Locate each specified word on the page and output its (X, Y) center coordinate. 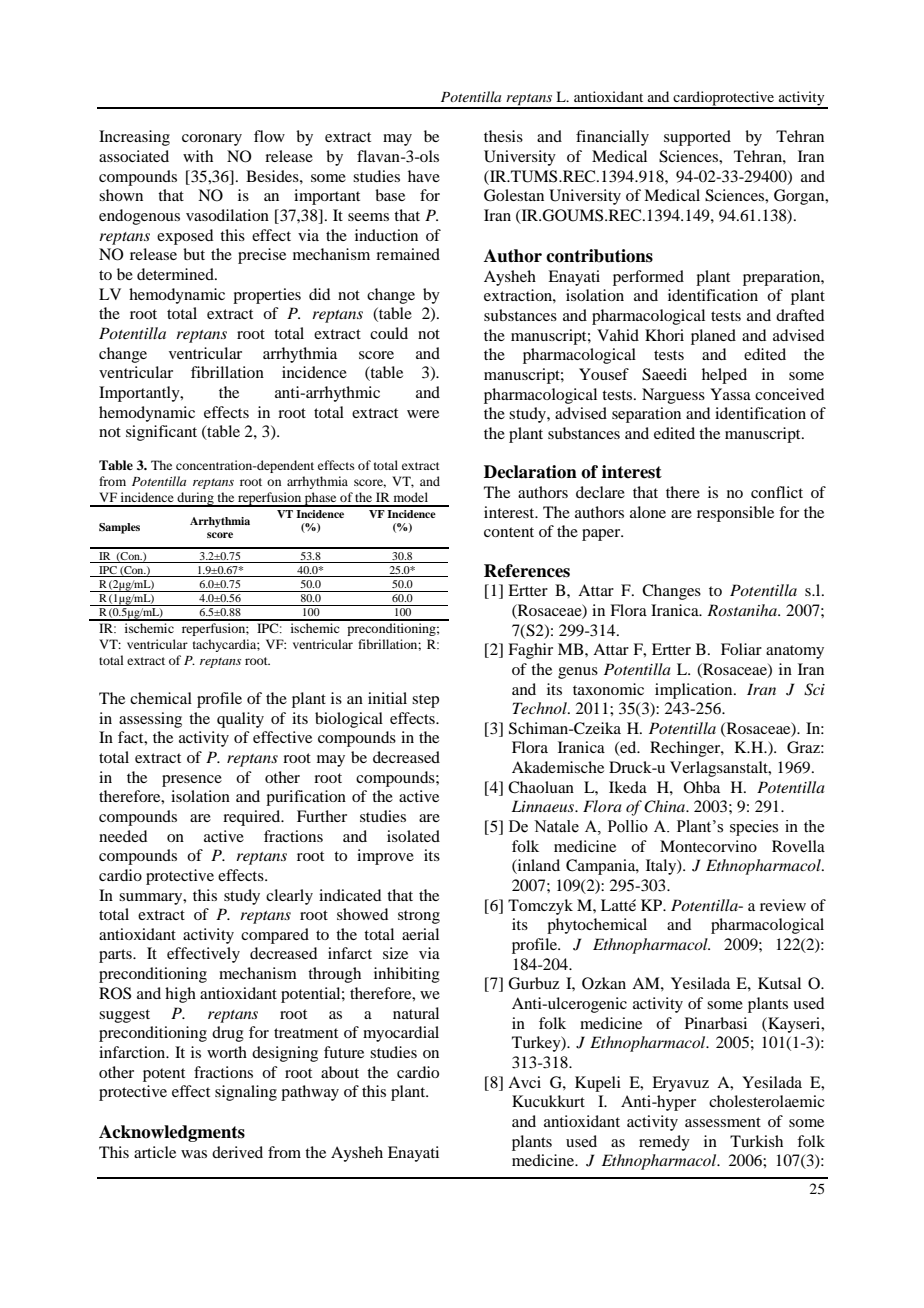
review (783, 905)
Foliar (741, 649)
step (425, 701)
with (198, 156)
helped (724, 376)
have (424, 176)
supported (697, 138)
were (423, 414)
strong (419, 917)
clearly (289, 897)
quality (240, 720)
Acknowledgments (172, 1133)
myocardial (401, 1034)
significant (161, 433)
